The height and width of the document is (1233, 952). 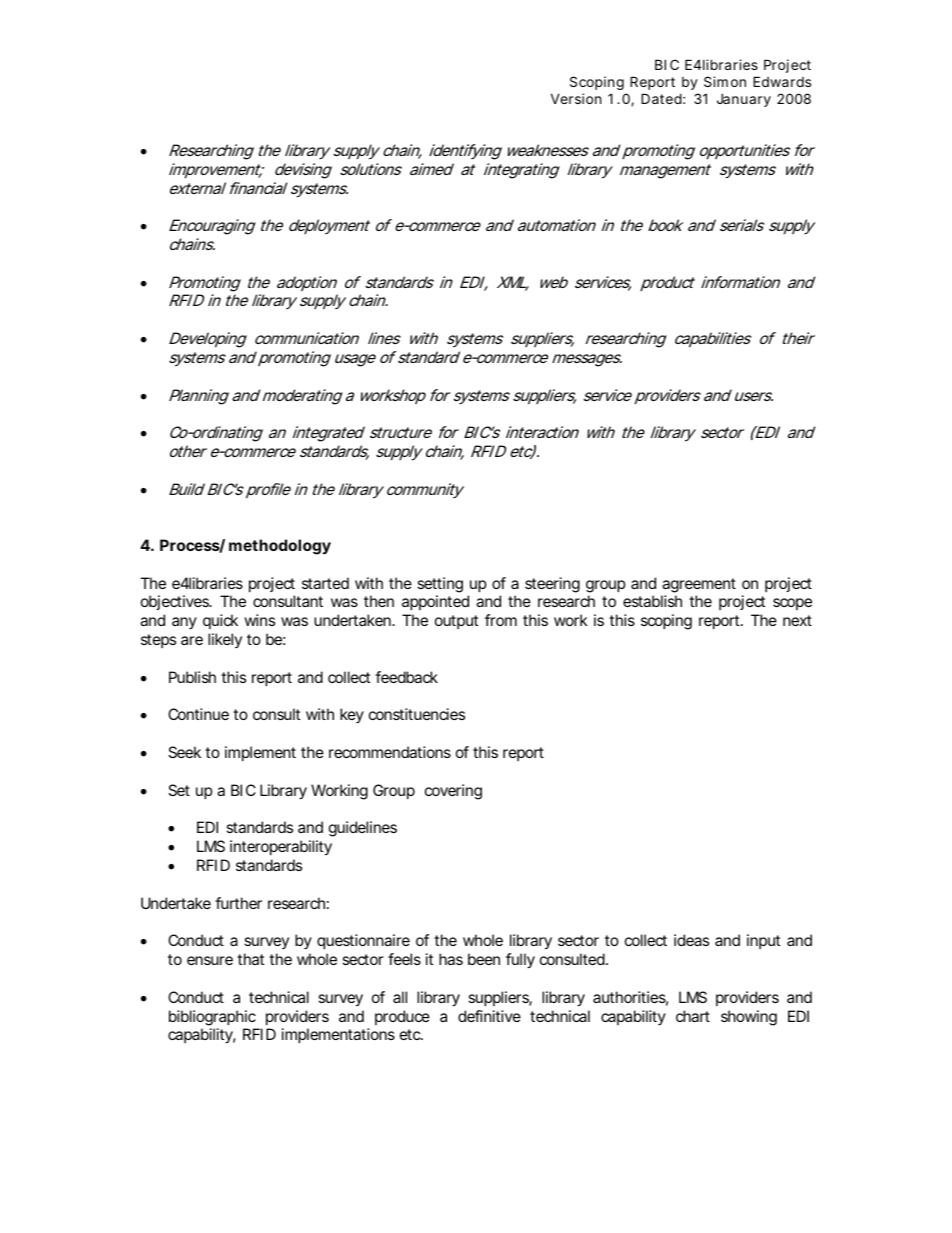 I want to click on Continue, so click(x=198, y=714).
